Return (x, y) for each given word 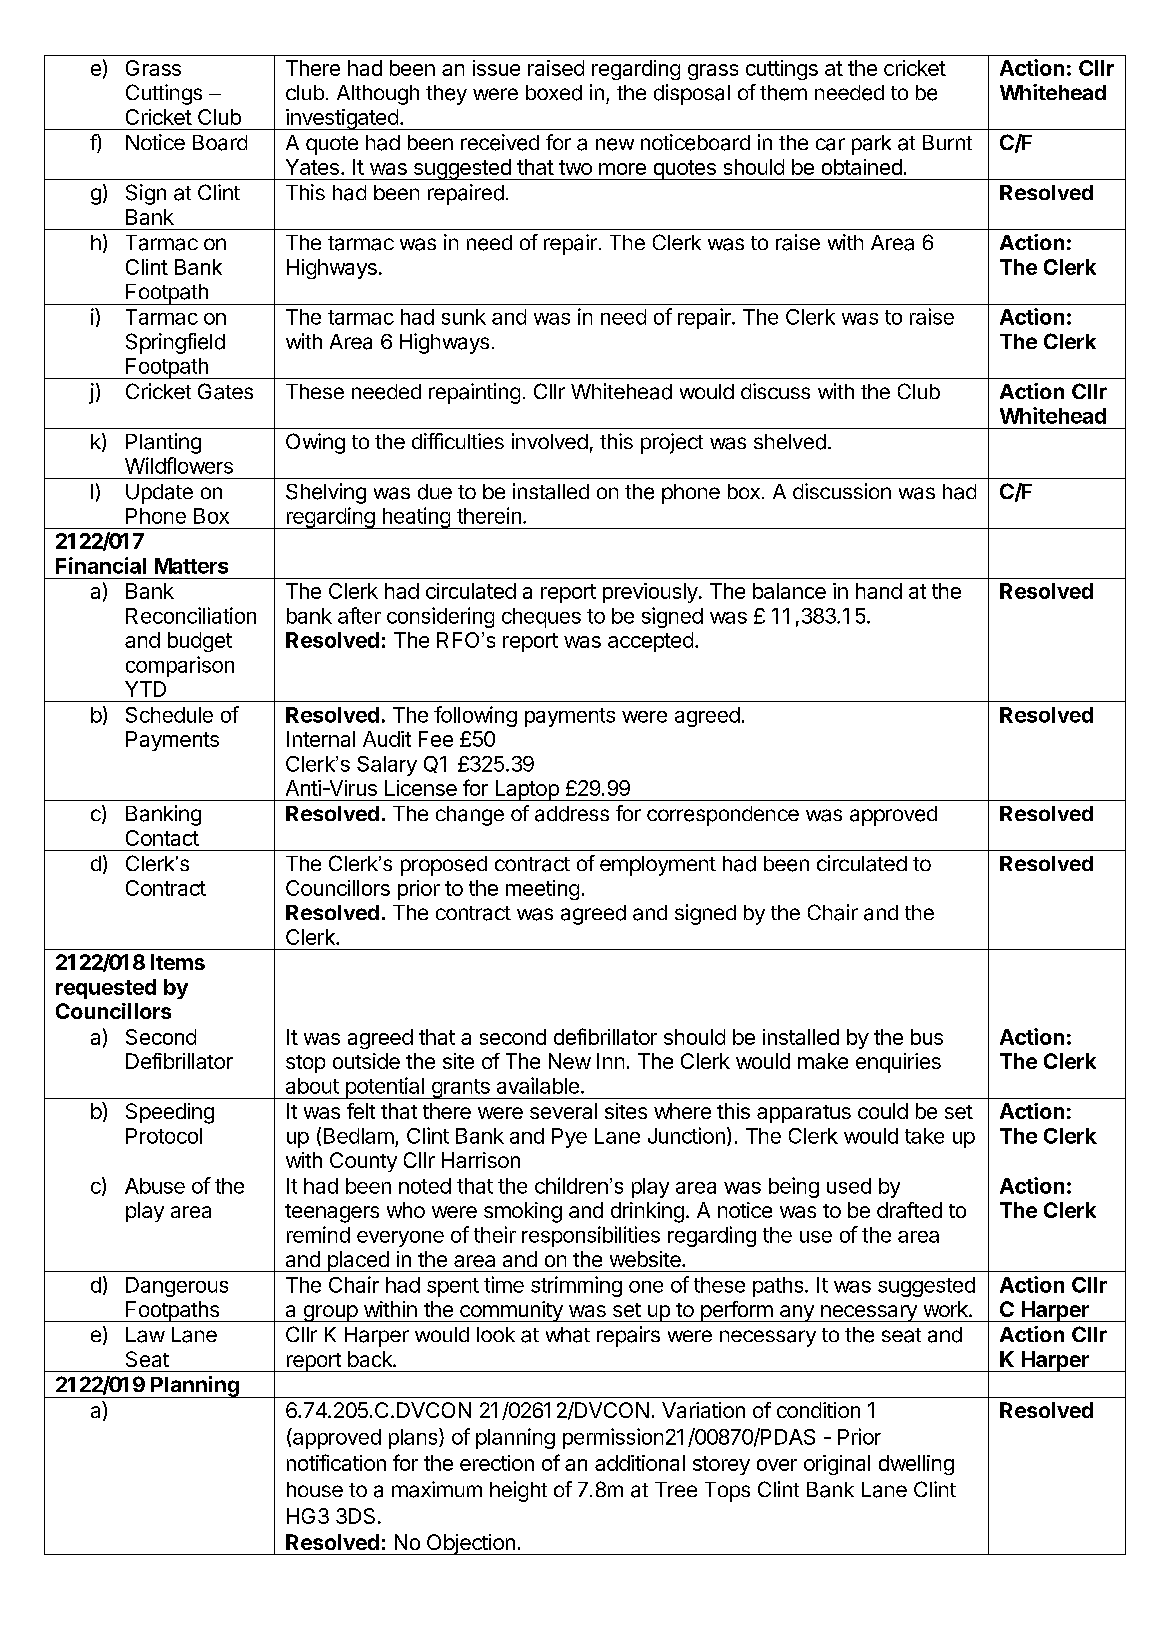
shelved (790, 442)
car (830, 144)
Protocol (164, 1136)
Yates (312, 167)
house (315, 1489)
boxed (554, 93)
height (518, 1491)
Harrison (481, 1160)
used (849, 1186)
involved (550, 441)
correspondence (723, 816)
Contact (162, 838)
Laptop (526, 790)
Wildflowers (179, 465)
